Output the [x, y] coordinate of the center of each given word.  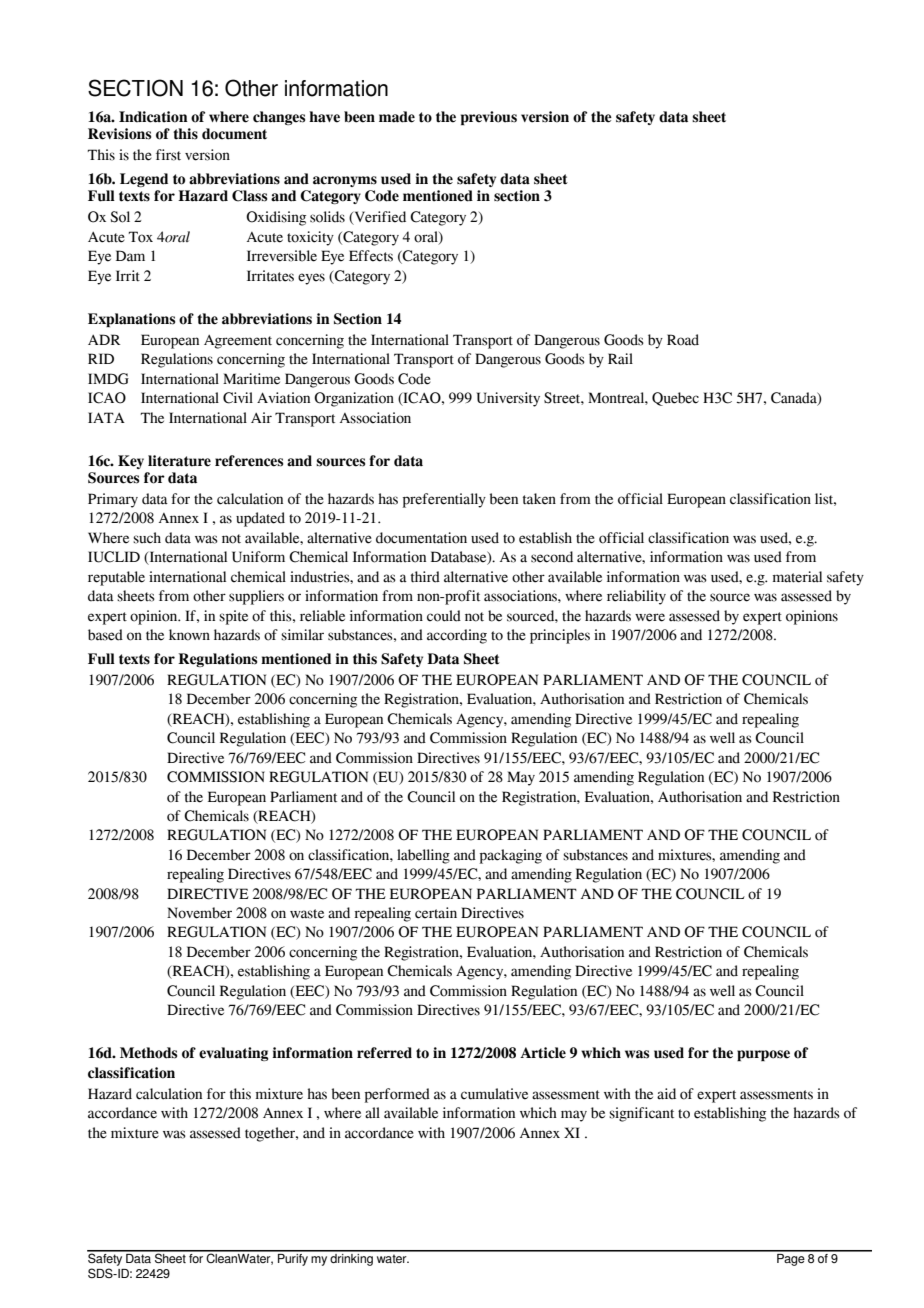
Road [683, 340]
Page [791, 1258]
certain [436, 913]
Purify [293, 1258]
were [650, 617]
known [189, 635]
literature [179, 461]
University [508, 399]
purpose [763, 1055]
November [199, 913]
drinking [352, 1258]
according [457, 636]
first [168, 155]
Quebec [675, 399]
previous [489, 118]
